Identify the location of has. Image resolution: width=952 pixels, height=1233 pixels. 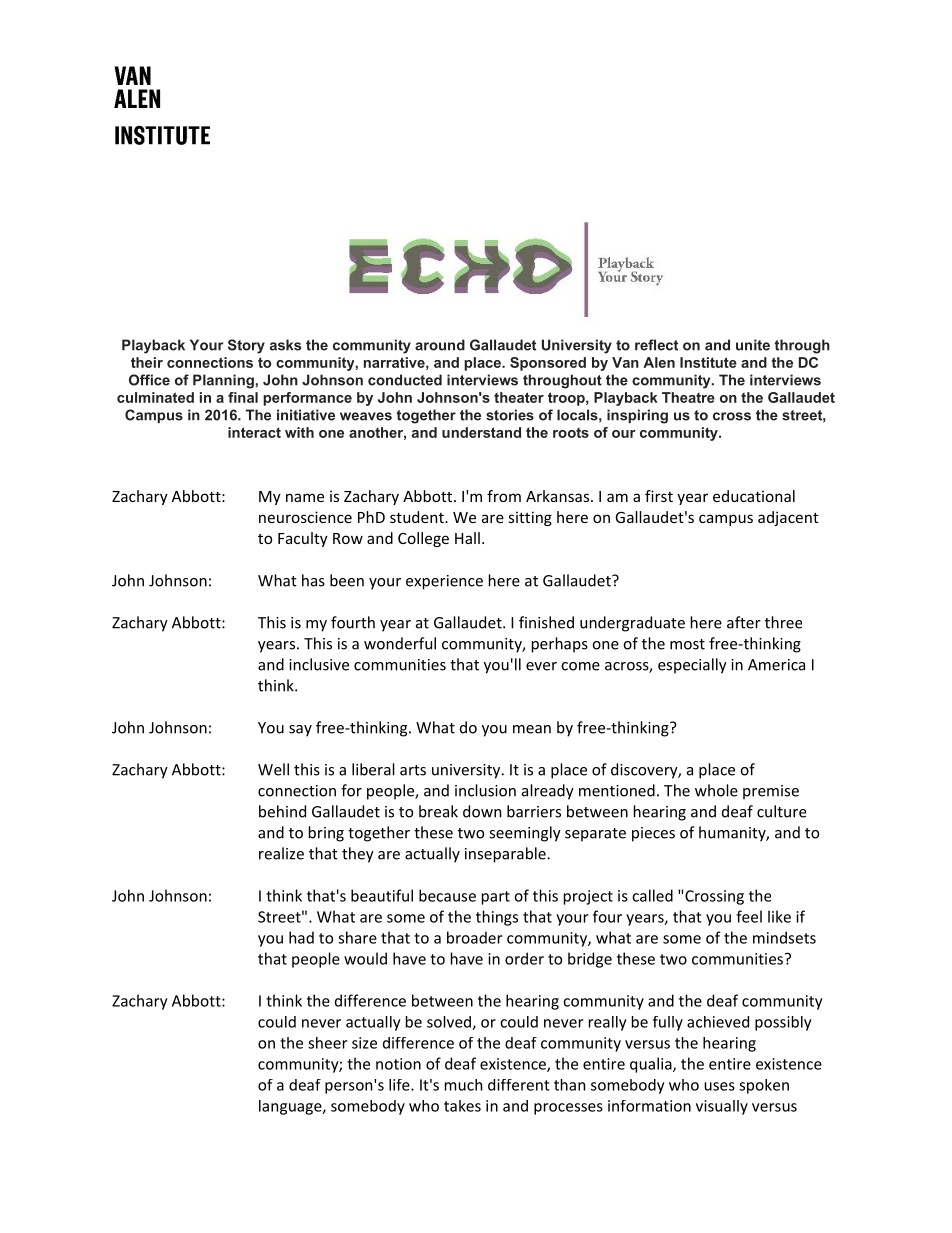
(313, 580).
